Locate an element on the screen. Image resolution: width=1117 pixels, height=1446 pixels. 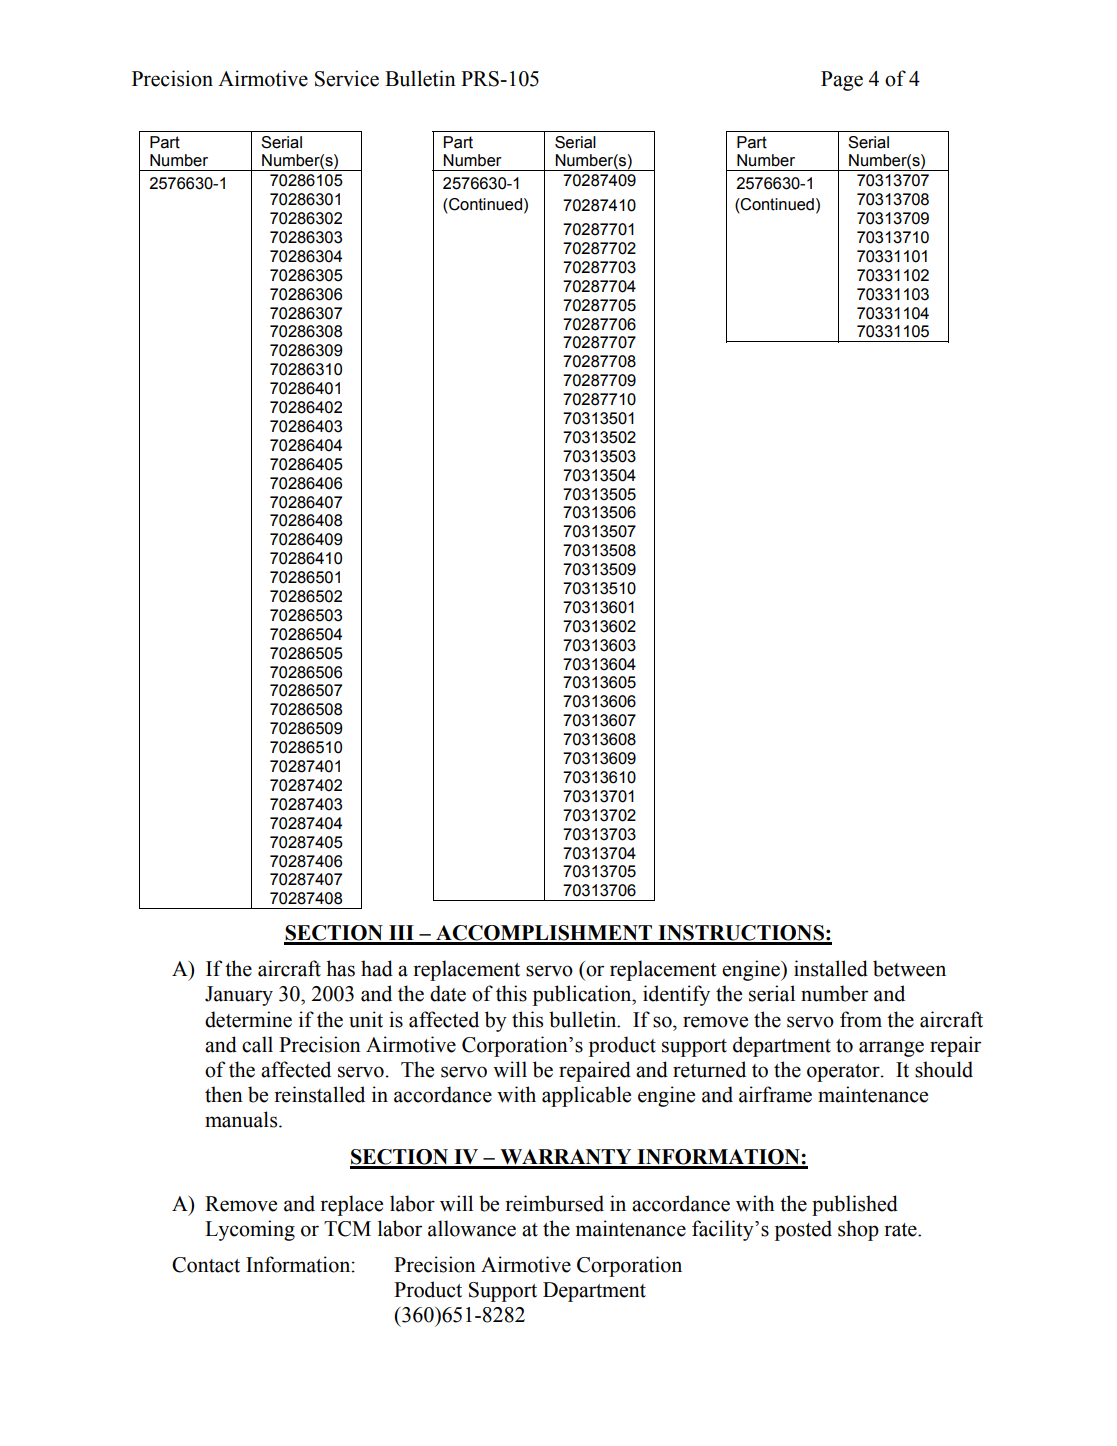
between is located at coordinates (909, 968).
